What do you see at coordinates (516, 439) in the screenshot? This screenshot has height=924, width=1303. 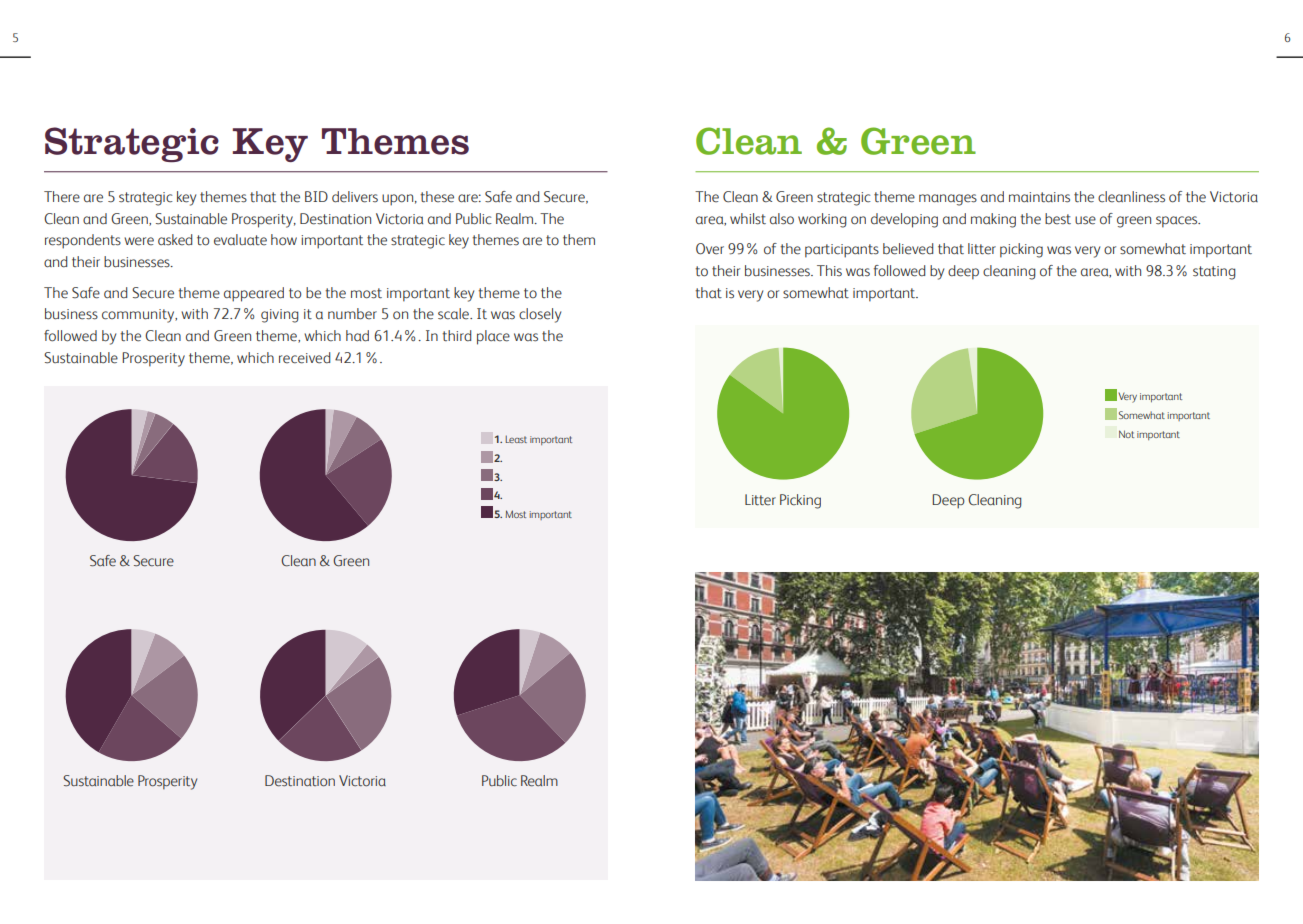 I see `Least` at bounding box center [516, 439].
